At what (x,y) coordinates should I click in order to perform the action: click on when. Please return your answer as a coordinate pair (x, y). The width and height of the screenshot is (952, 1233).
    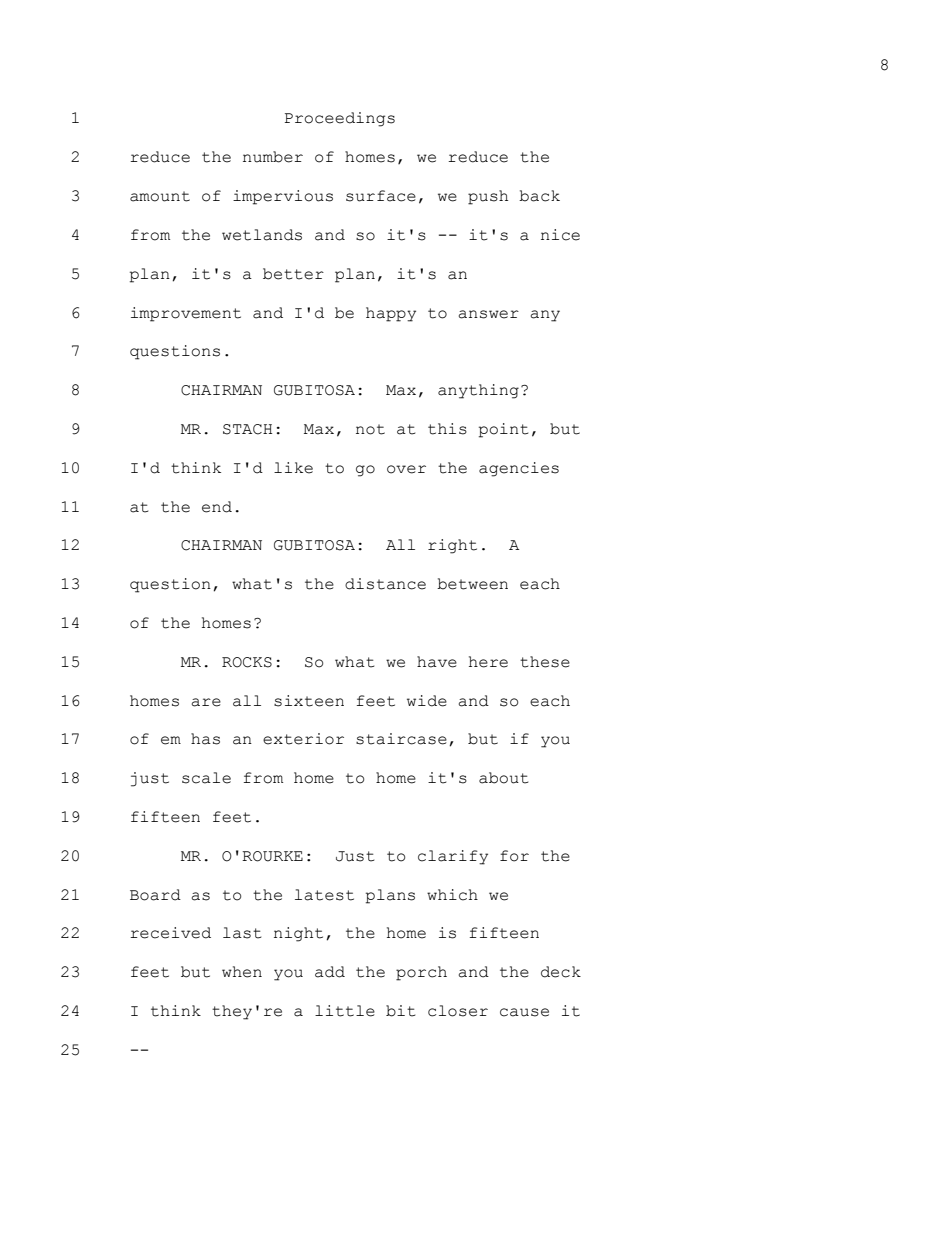
    Looking at the image, I should click on (242, 972).
